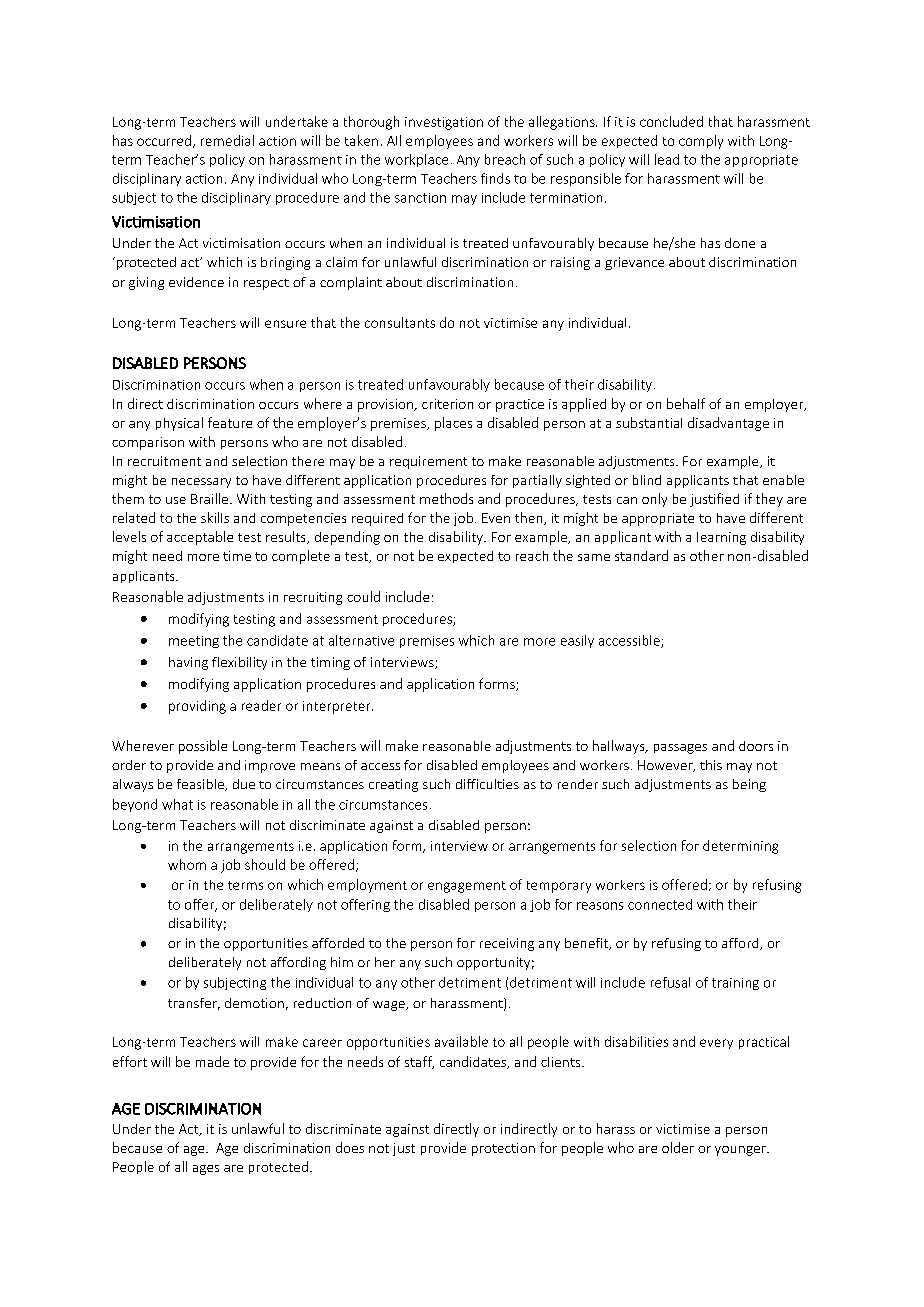 The height and width of the screenshot is (1307, 924). What do you see at coordinates (201, 483) in the screenshot?
I see `necessary` at bounding box center [201, 483].
